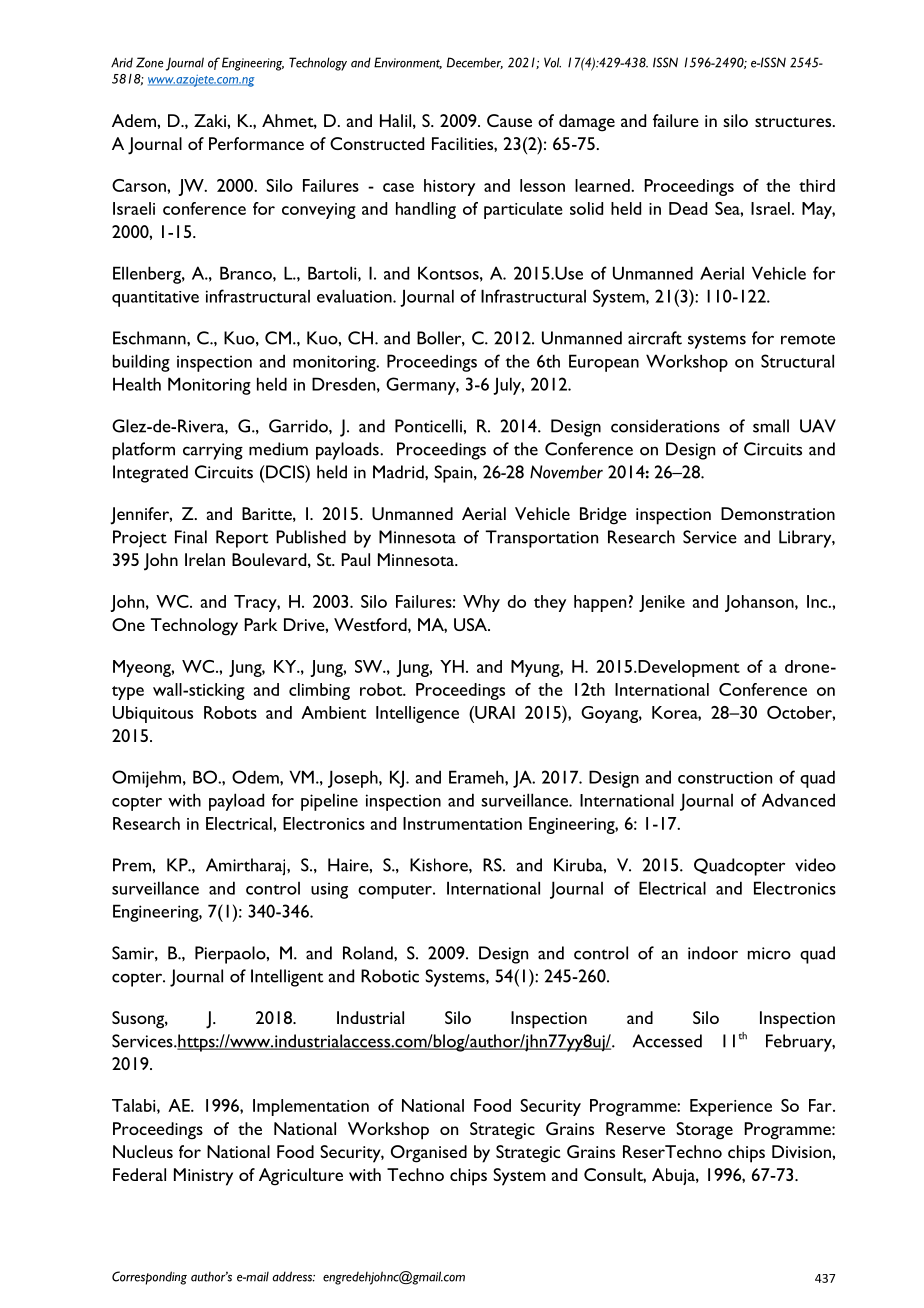 The image size is (924, 1308). What do you see at coordinates (725, 777) in the document?
I see `construction` at bounding box center [725, 777].
